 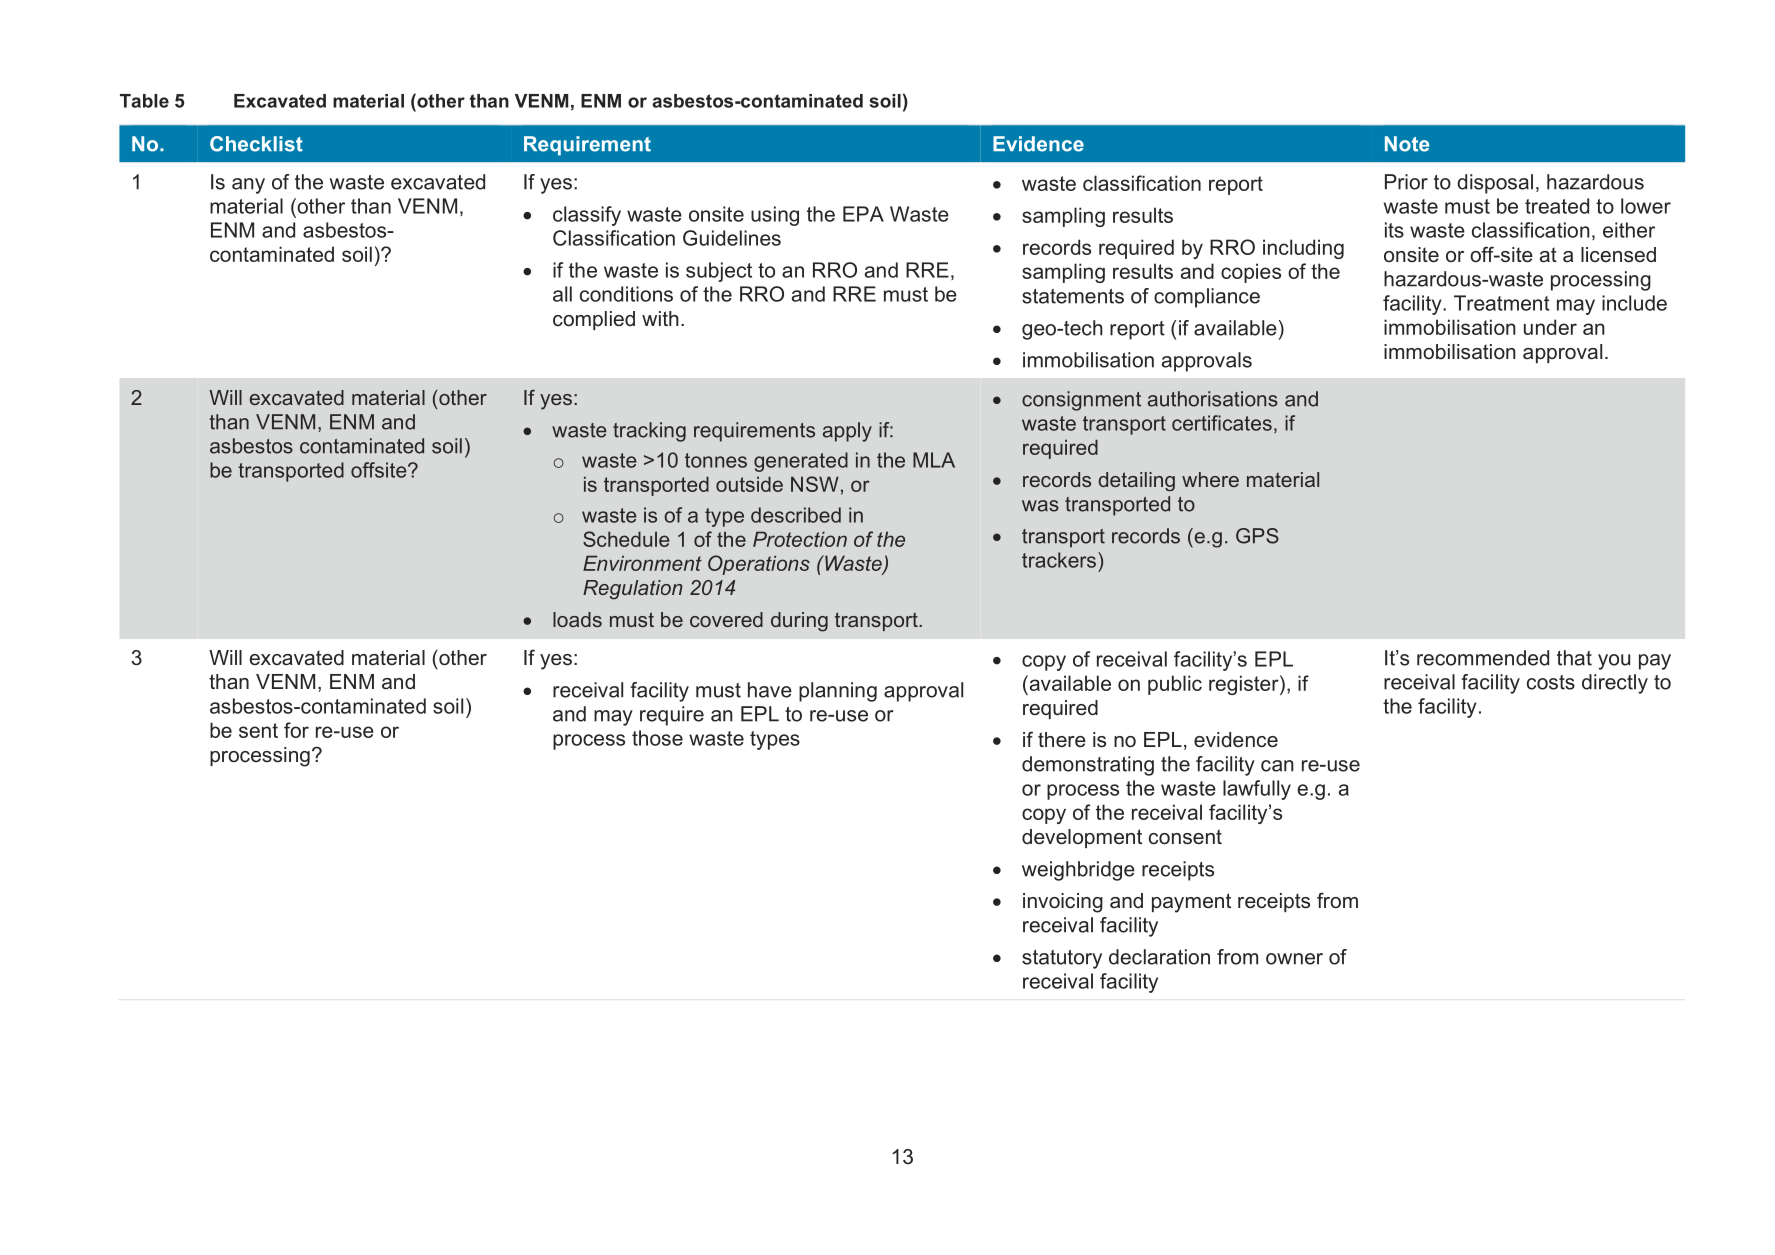 I want to click on loads, so click(x=577, y=619).
